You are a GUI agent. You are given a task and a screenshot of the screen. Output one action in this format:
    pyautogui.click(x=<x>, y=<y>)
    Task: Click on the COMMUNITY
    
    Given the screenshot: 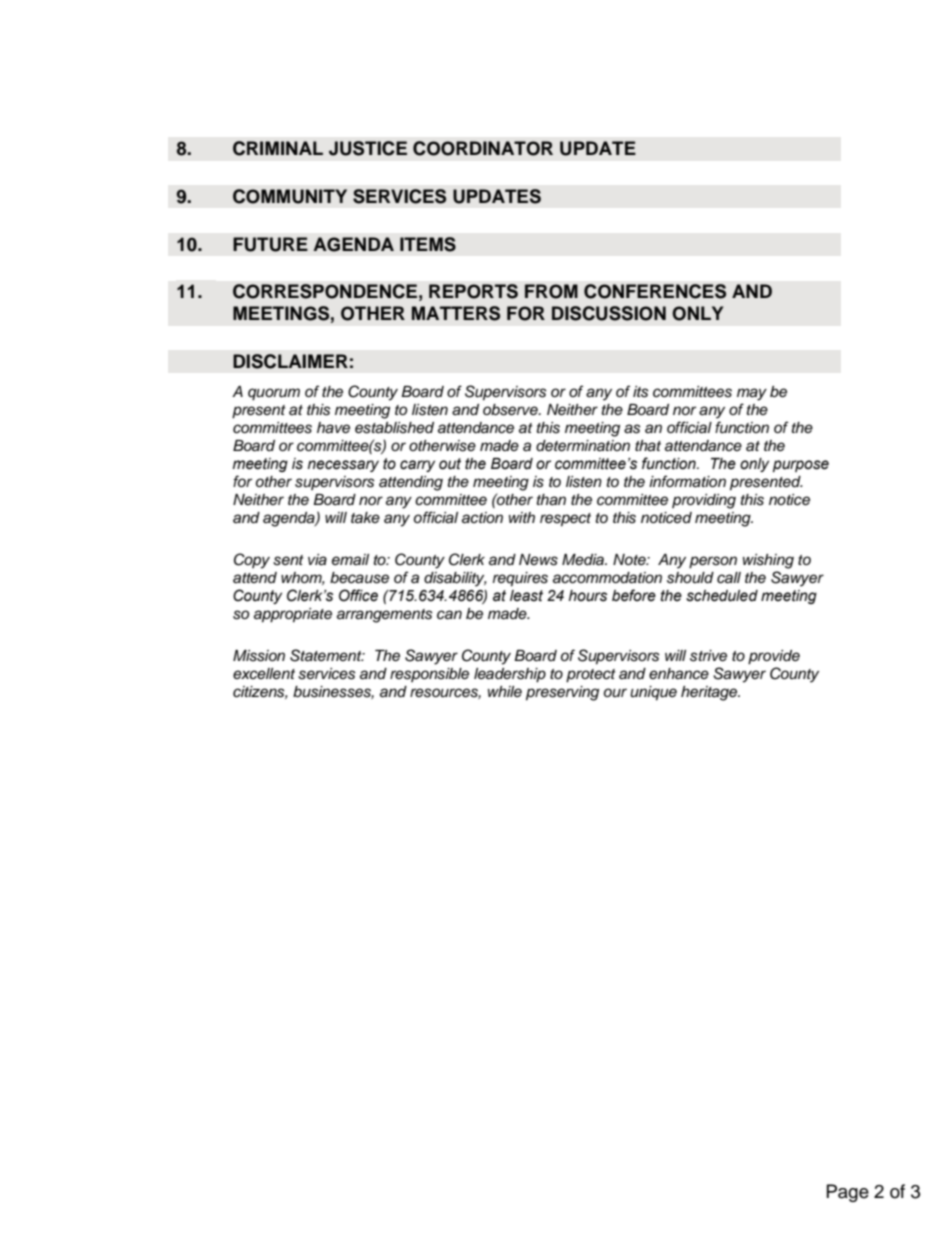 What is the action you would take?
    pyautogui.click(x=290, y=196)
